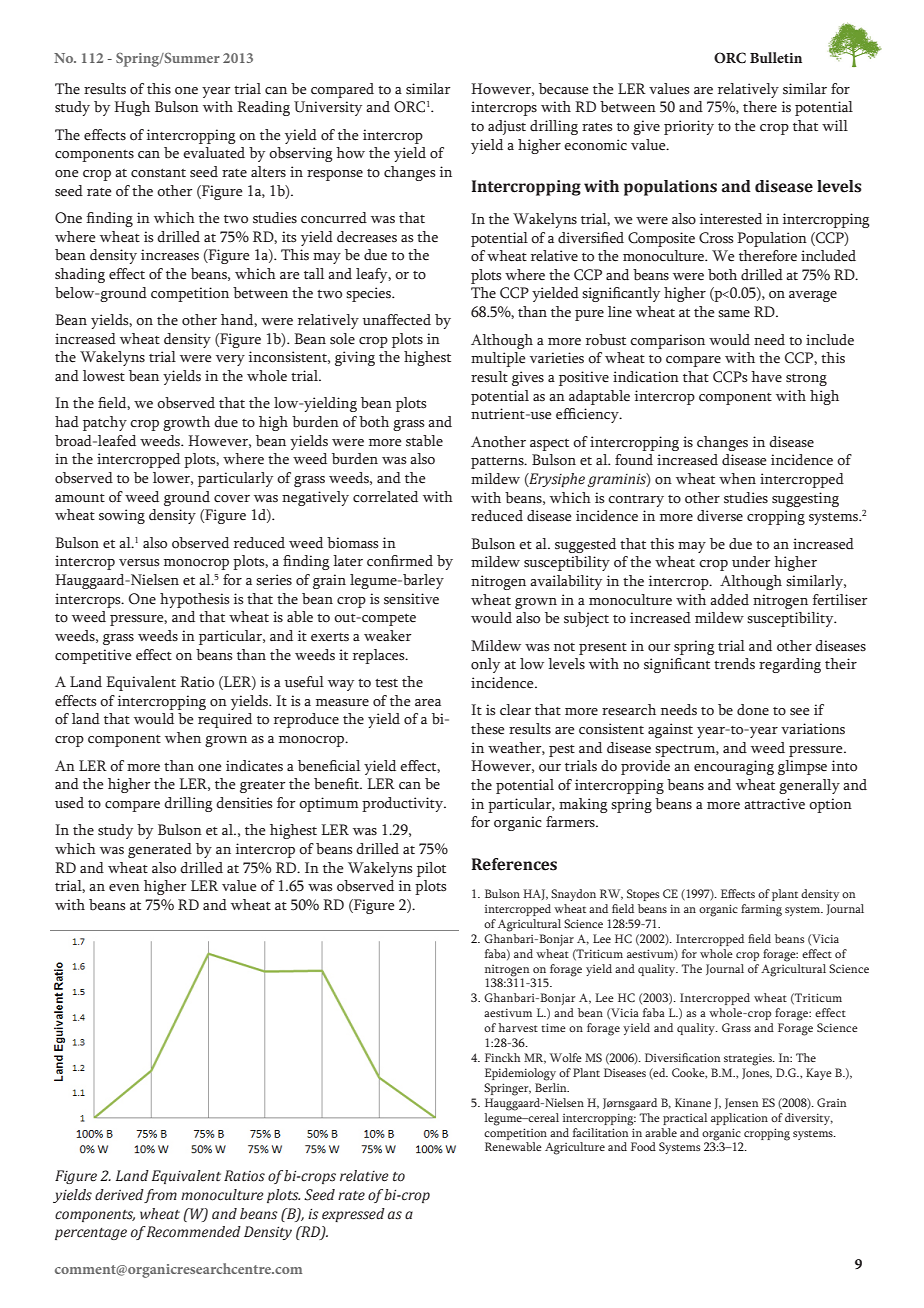 The width and height of the screenshot is (924, 1308). What do you see at coordinates (160, 1196) in the screenshot?
I see `from` at bounding box center [160, 1196].
